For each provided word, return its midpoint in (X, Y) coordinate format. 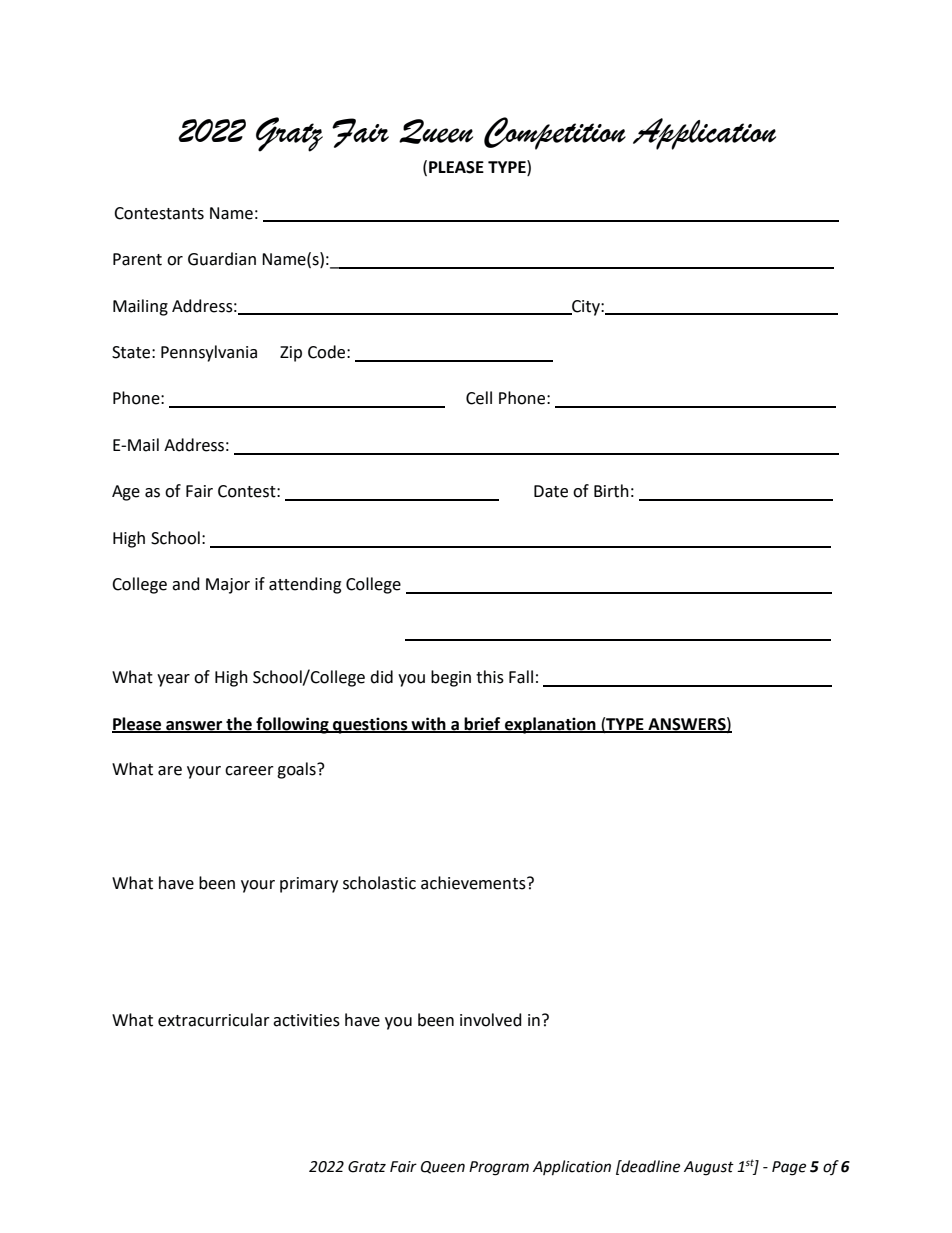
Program (499, 1168)
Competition (555, 133)
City (586, 308)
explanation (550, 725)
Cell (479, 398)
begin (451, 678)
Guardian (222, 259)
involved (491, 1020)
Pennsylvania (209, 353)
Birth (611, 491)
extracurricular (214, 1020)
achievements (474, 883)
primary (309, 885)
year (173, 680)
